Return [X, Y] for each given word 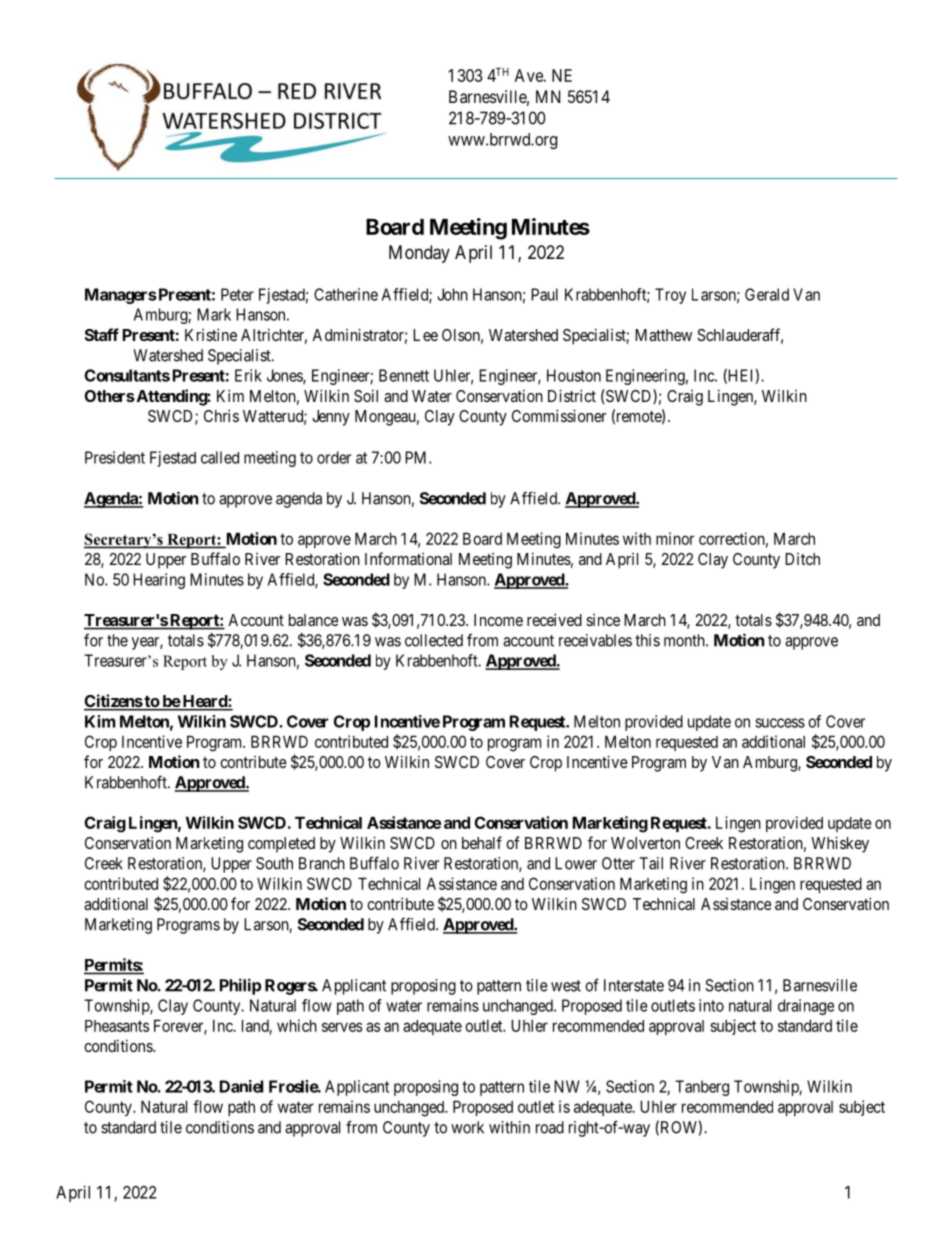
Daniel [241, 1086]
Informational [408, 558]
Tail [651, 863]
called [220, 457]
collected [434, 640]
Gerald [767, 294]
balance [313, 620]
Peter [237, 294]
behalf [482, 842]
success [780, 723]
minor [675, 538]
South [274, 863]
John [452, 294]
